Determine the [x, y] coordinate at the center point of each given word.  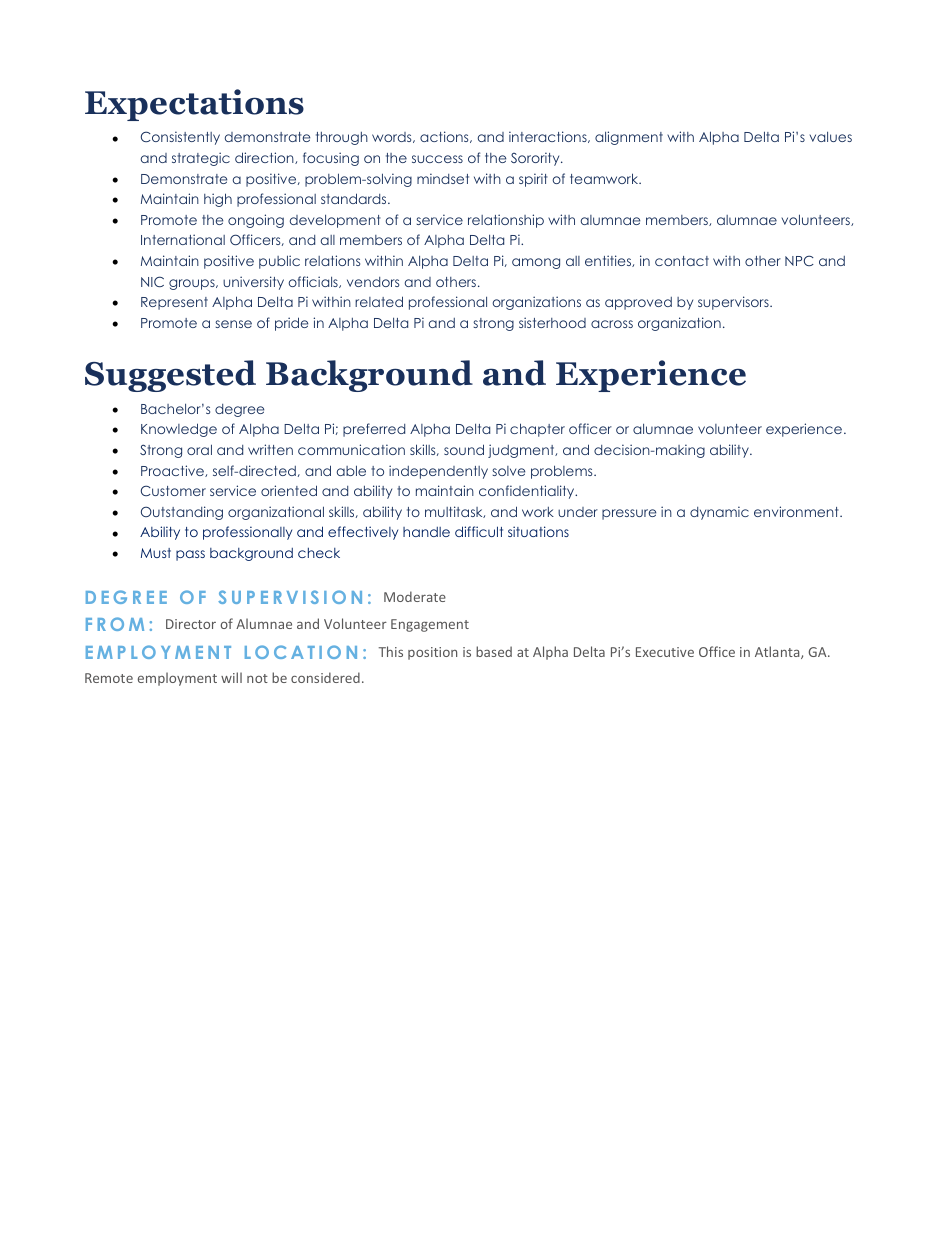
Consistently [180, 138]
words [393, 137]
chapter [537, 430]
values [831, 136]
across [612, 324]
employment [177, 679]
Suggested [170, 376]
